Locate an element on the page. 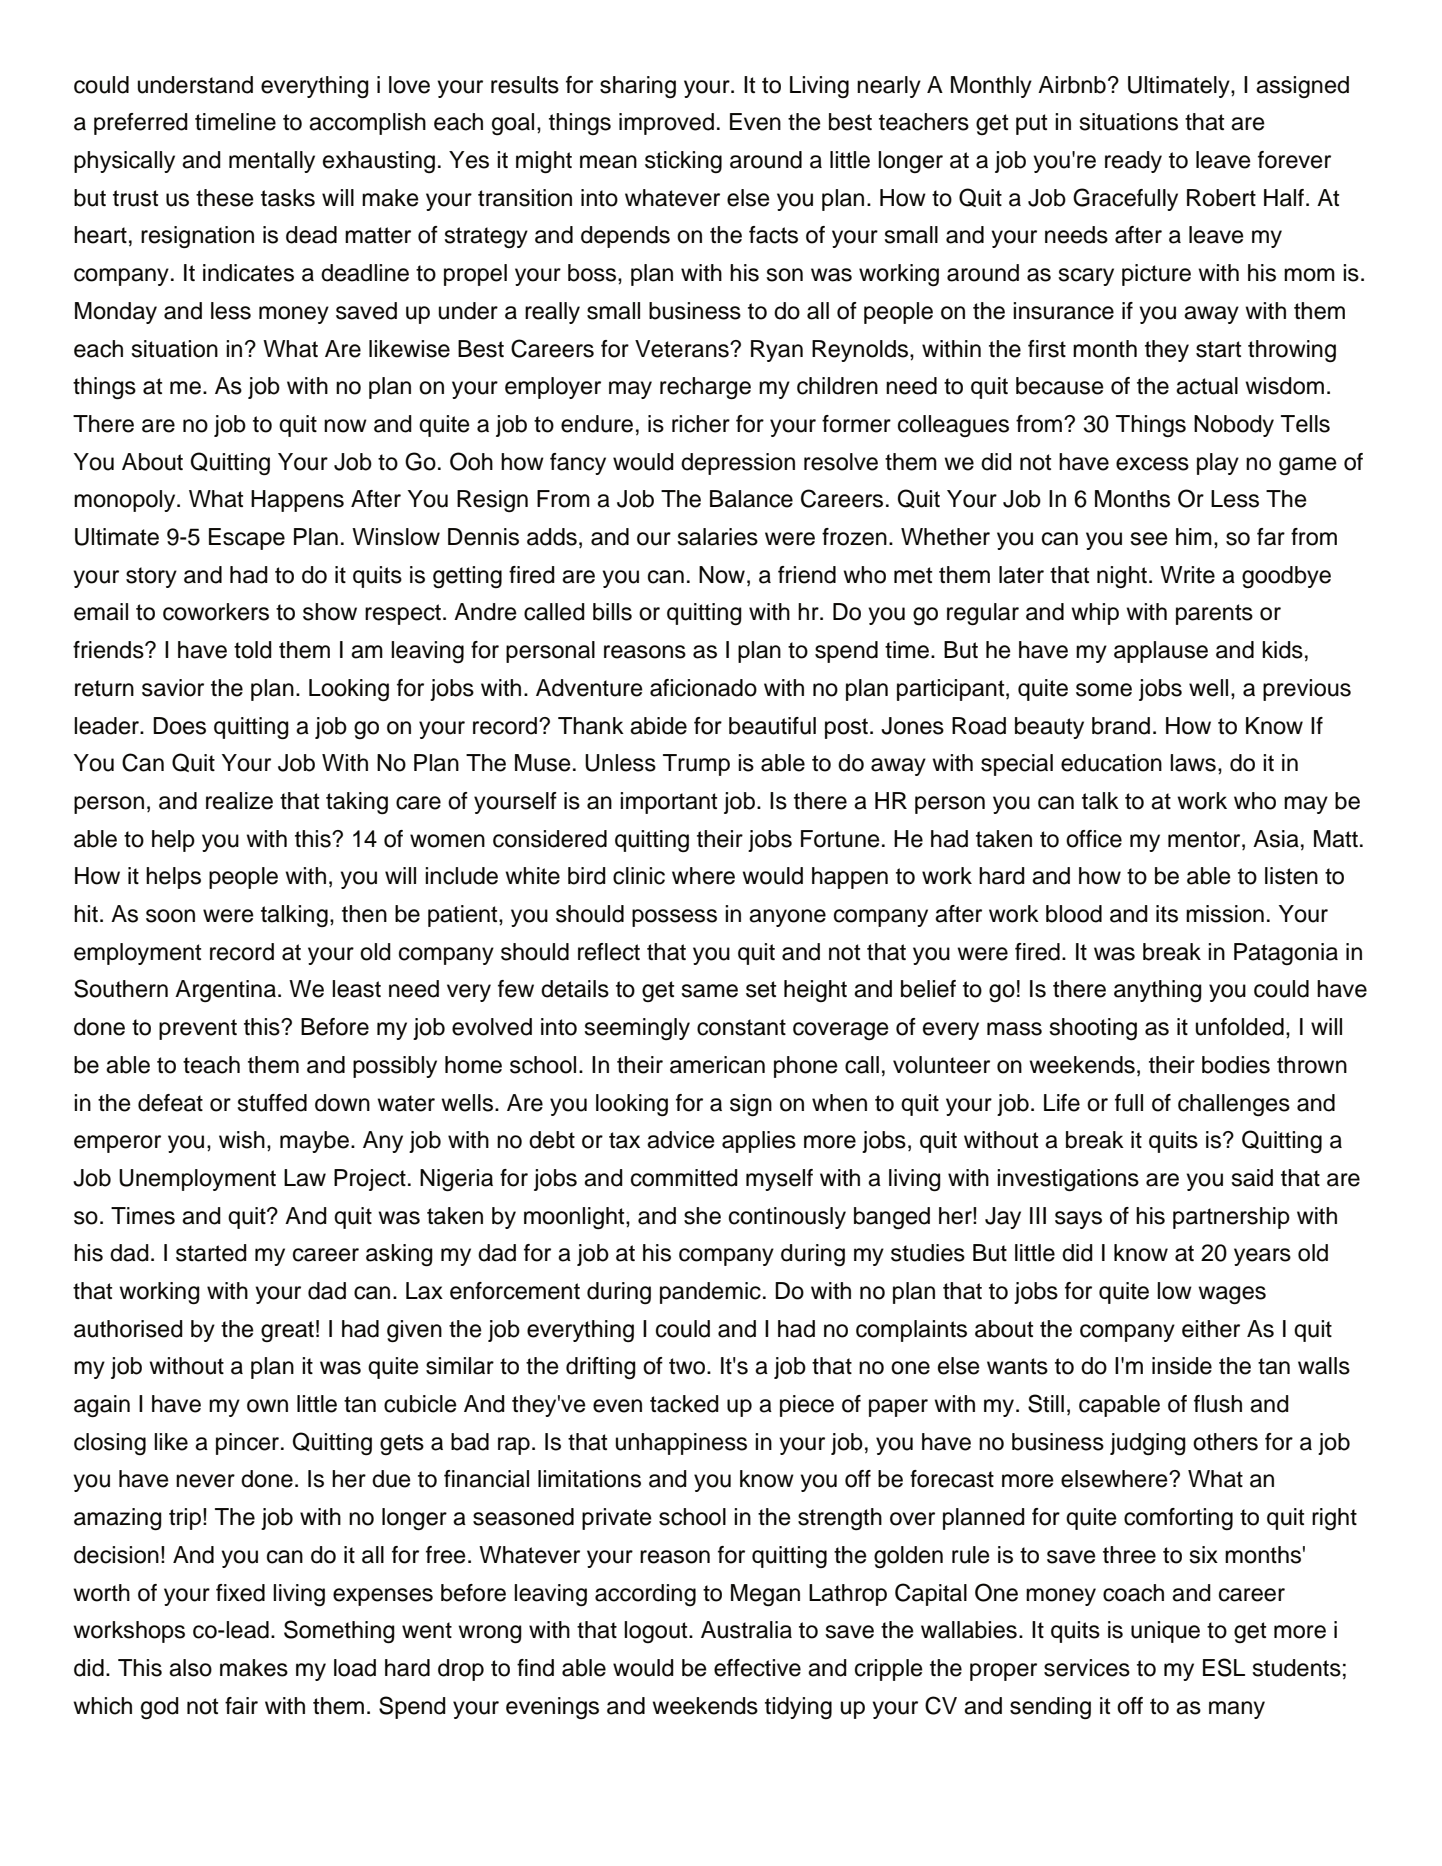  ready is located at coordinates (1133, 162).
